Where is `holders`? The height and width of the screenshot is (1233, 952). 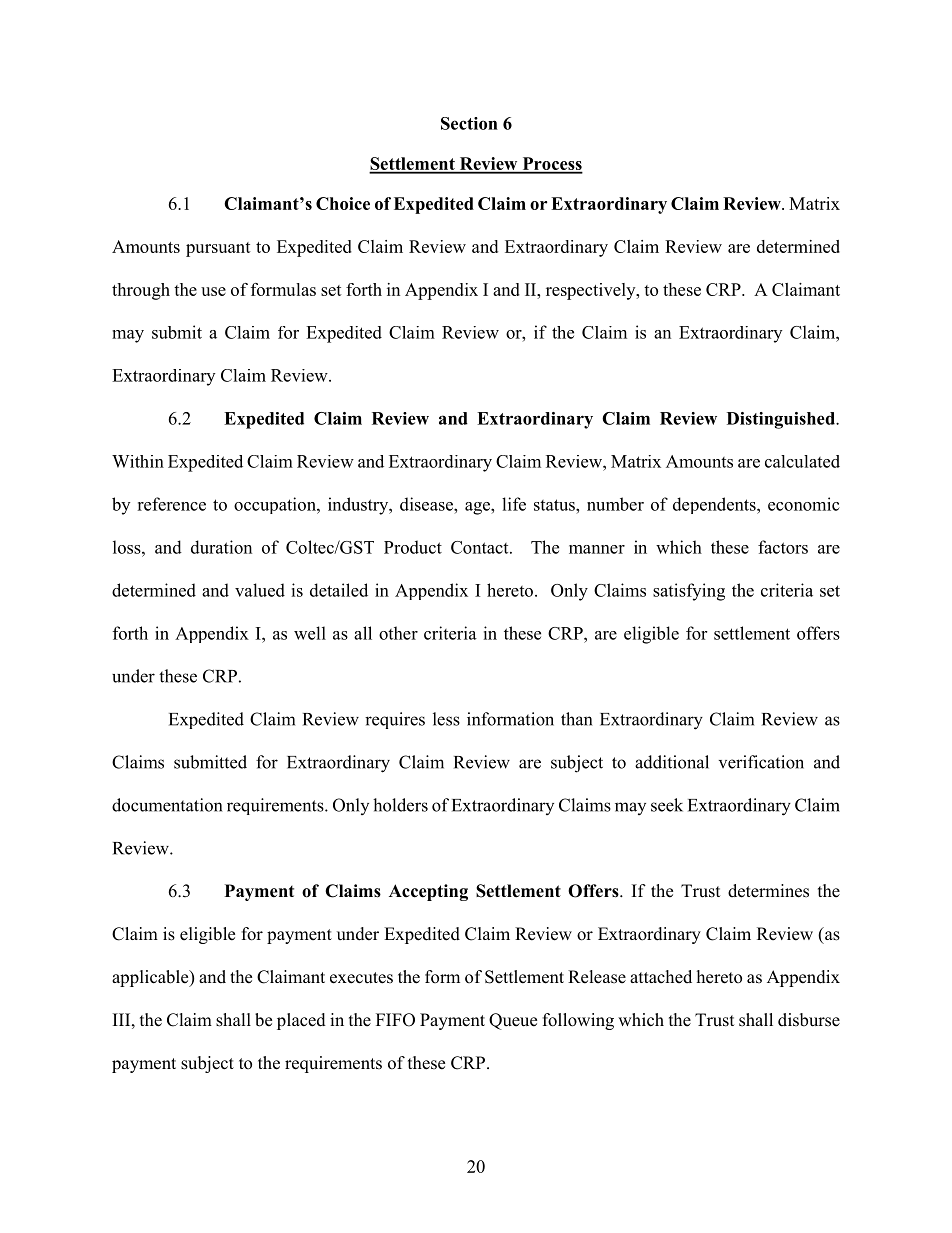 holders is located at coordinates (400, 805).
